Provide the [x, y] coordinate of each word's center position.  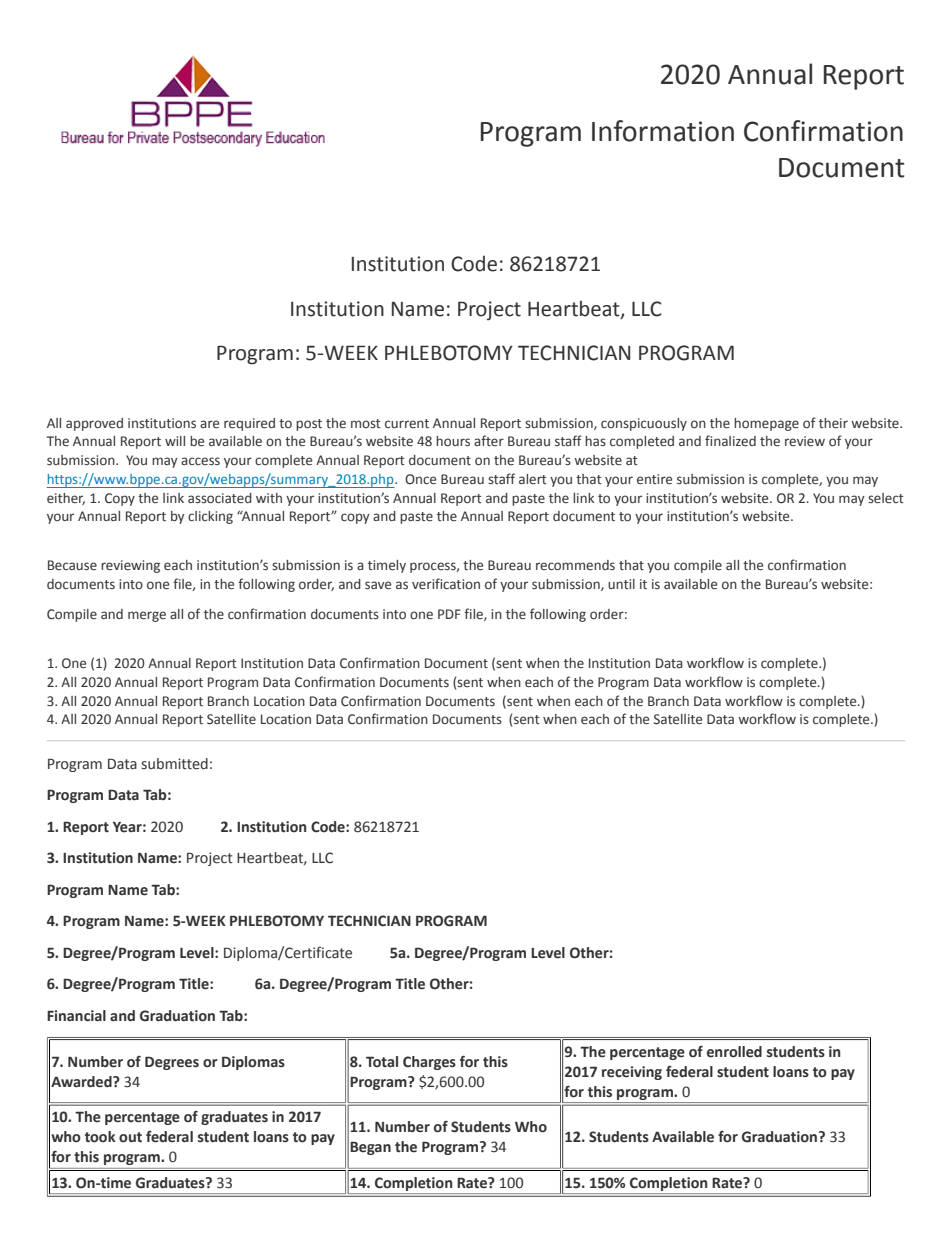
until [621, 584]
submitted [174, 764]
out [130, 1137]
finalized [730, 440]
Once [420, 479]
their [833, 423]
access [200, 461]
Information [663, 131]
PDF [449, 614]
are [209, 424]
